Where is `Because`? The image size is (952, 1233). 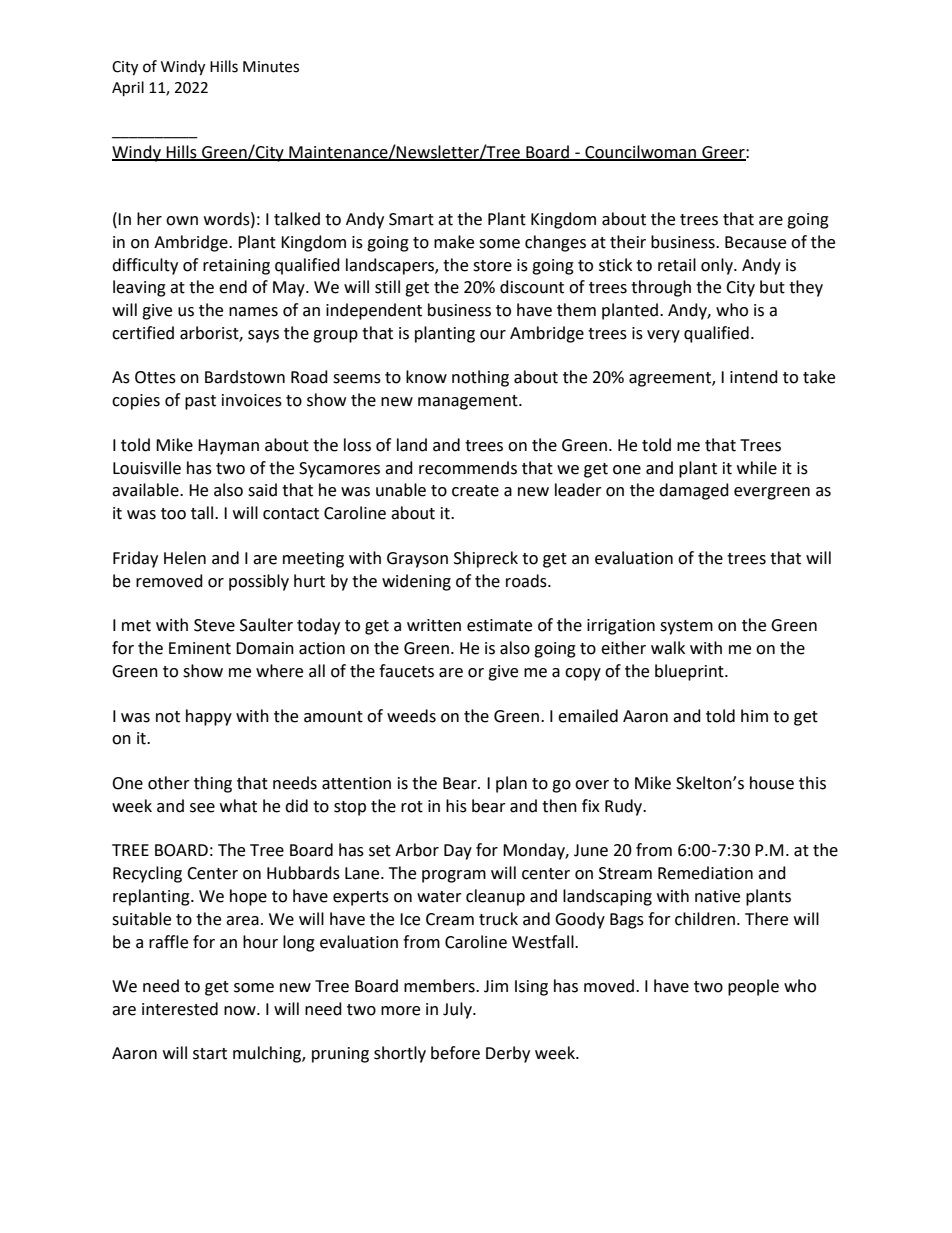
Because is located at coordinates (755, 242).
